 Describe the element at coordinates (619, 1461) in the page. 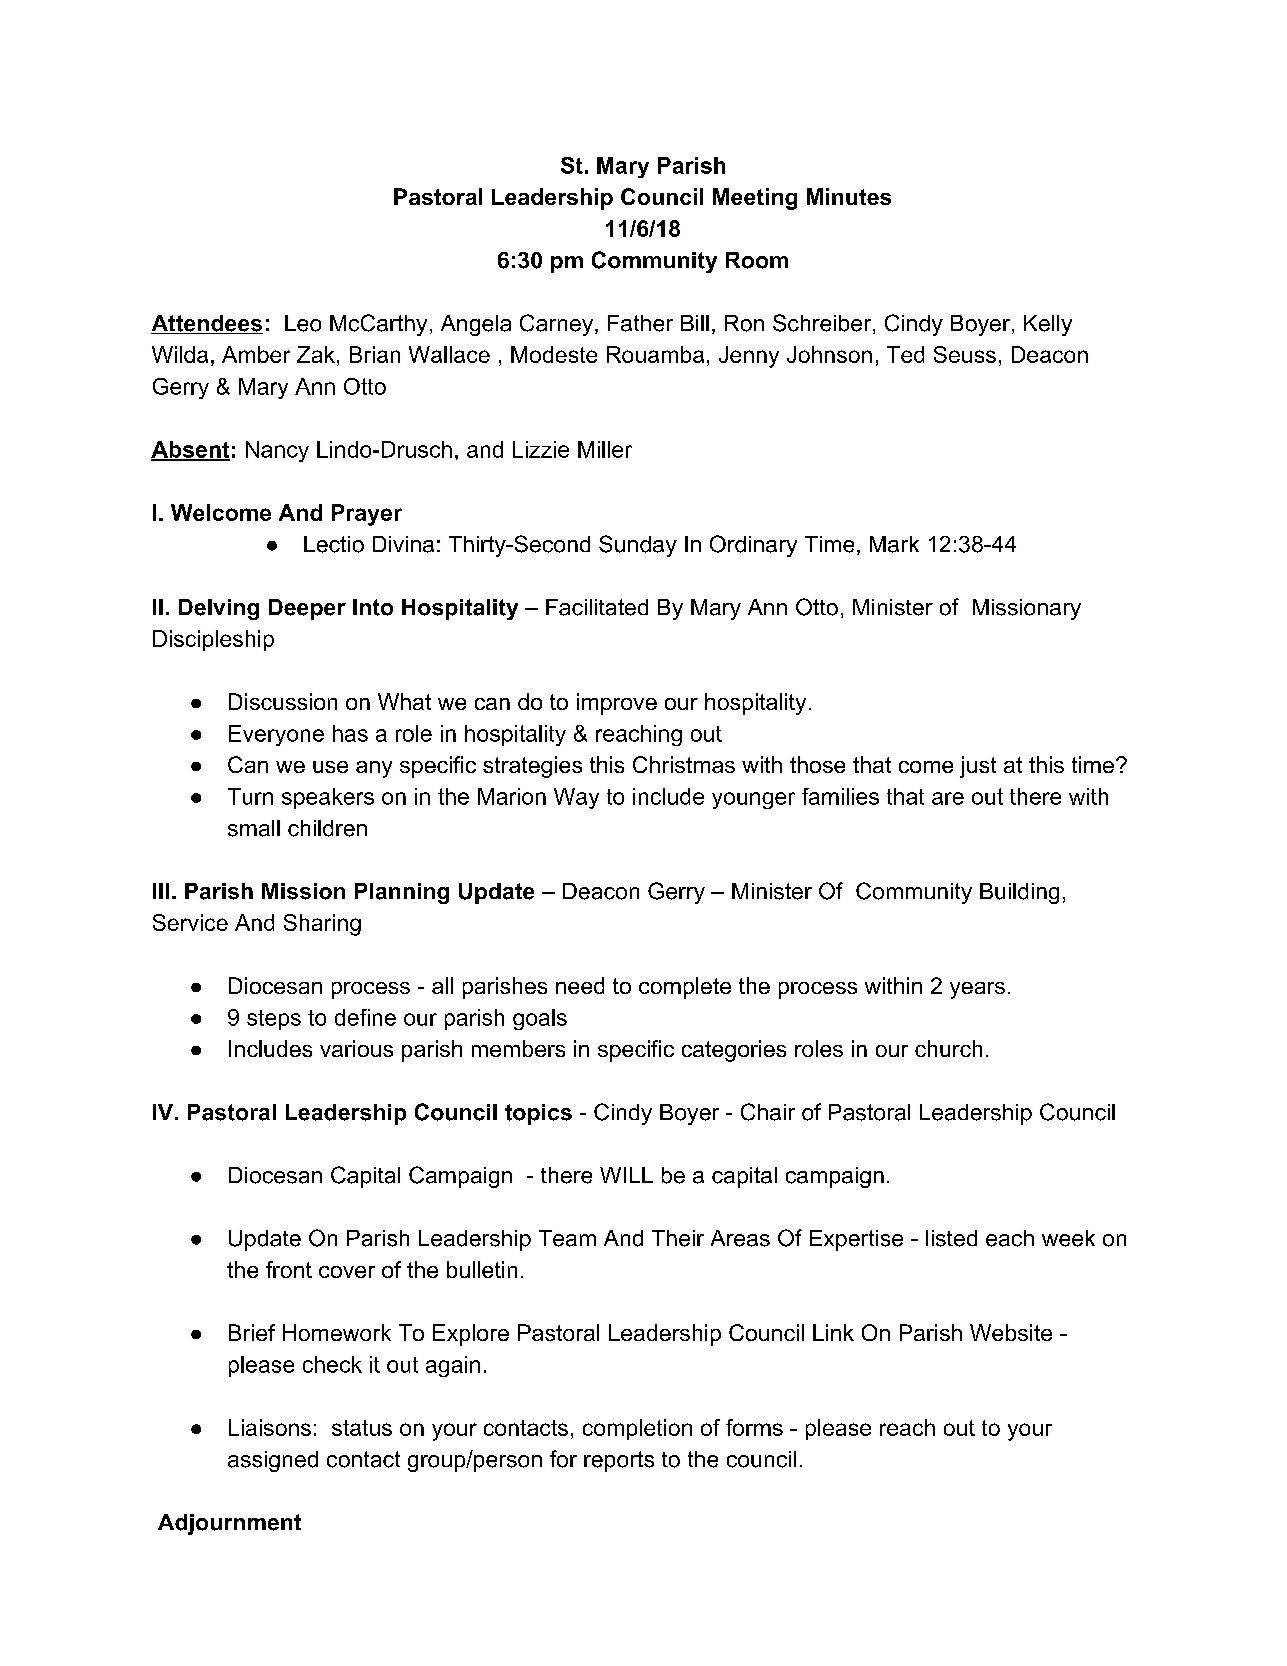

I see `reports` at that location.
